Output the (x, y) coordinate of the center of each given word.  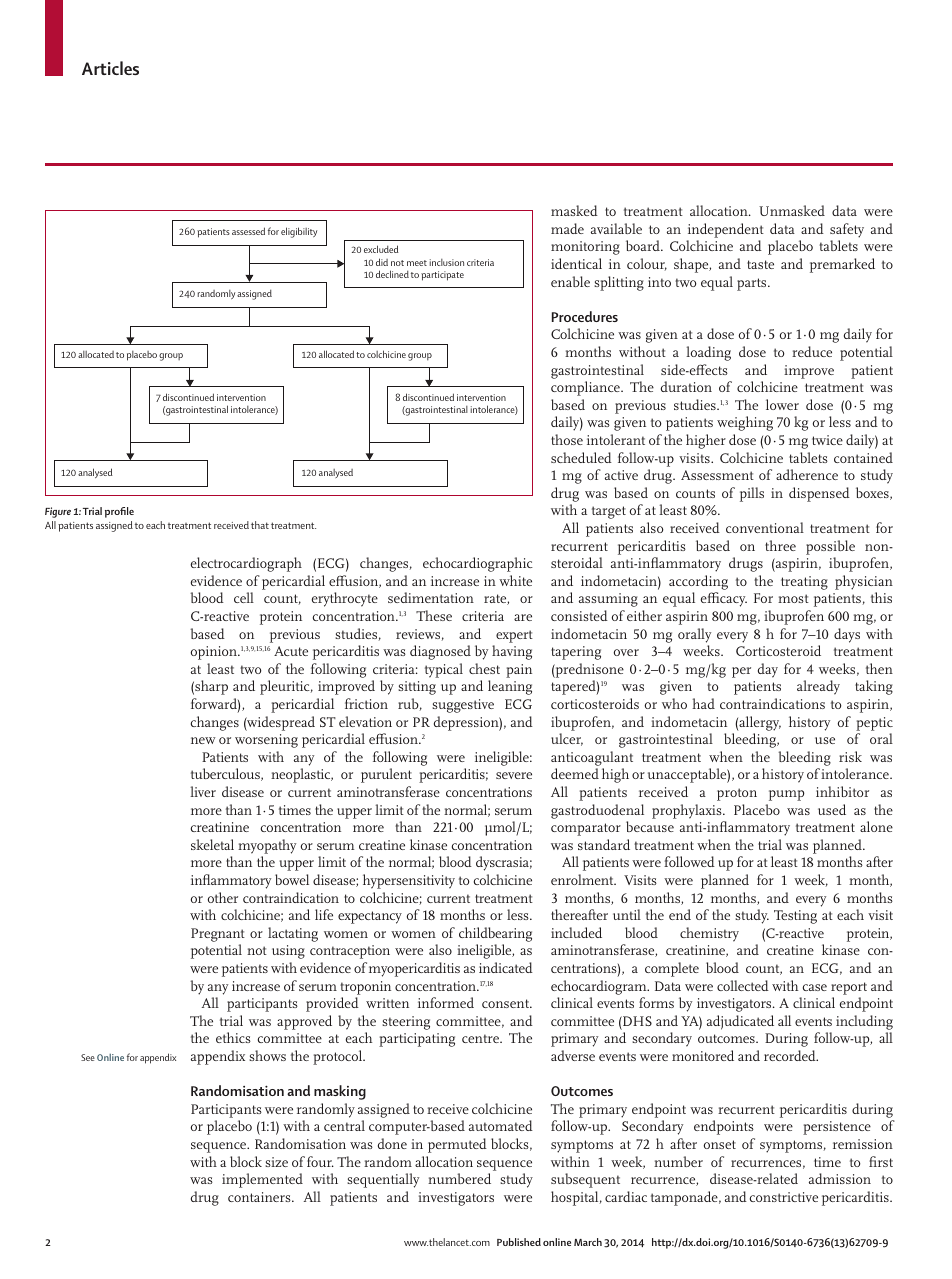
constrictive (784, 1197)
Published (519, 1242)
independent (726, 230)
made (567, 228)
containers (260, 1197)
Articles (110, 68)
